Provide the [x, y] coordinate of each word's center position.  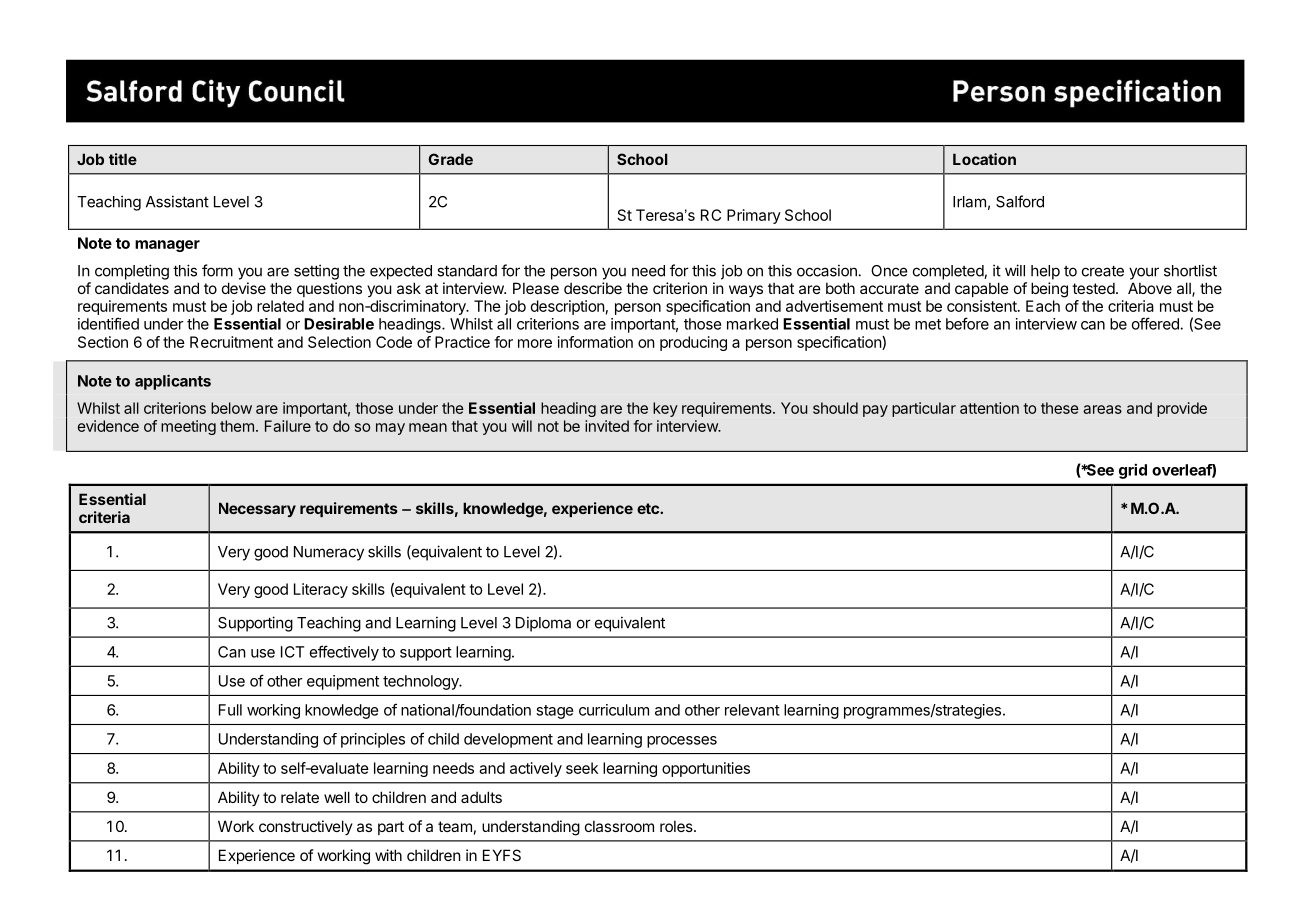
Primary [754, 216]
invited [607, 426]
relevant [752, 710]
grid [1133, 471]
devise [244, 288]
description [568, 307]
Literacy [321, 590]
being [1049, 290]
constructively [306, 827]
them [237, 426]
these [1060, 408]
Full [230, 710]
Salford [1020, 201]
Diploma [543, 624]
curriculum [614, 710]
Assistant [177, 201]
